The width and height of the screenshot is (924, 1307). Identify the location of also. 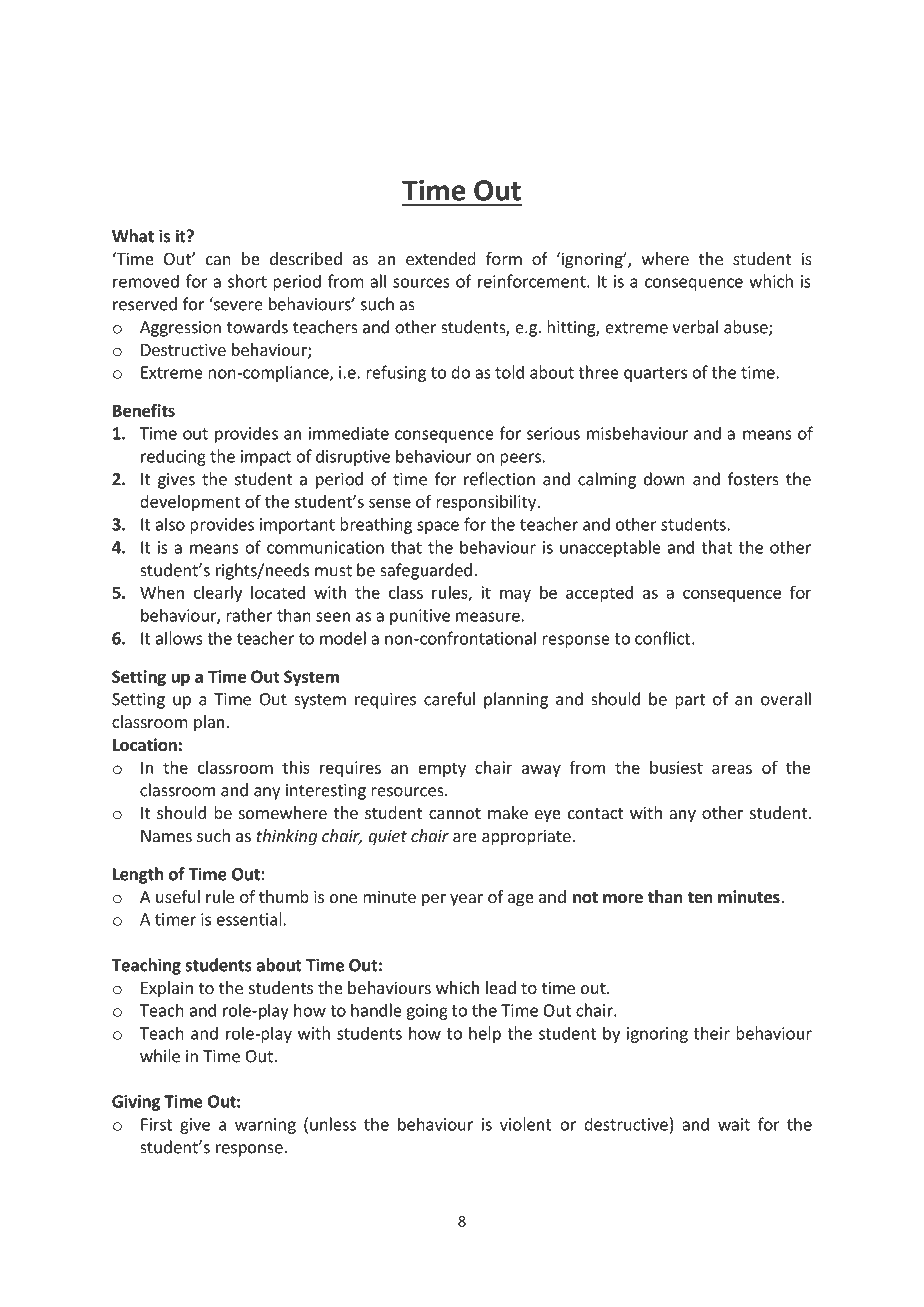
(170, 524).
